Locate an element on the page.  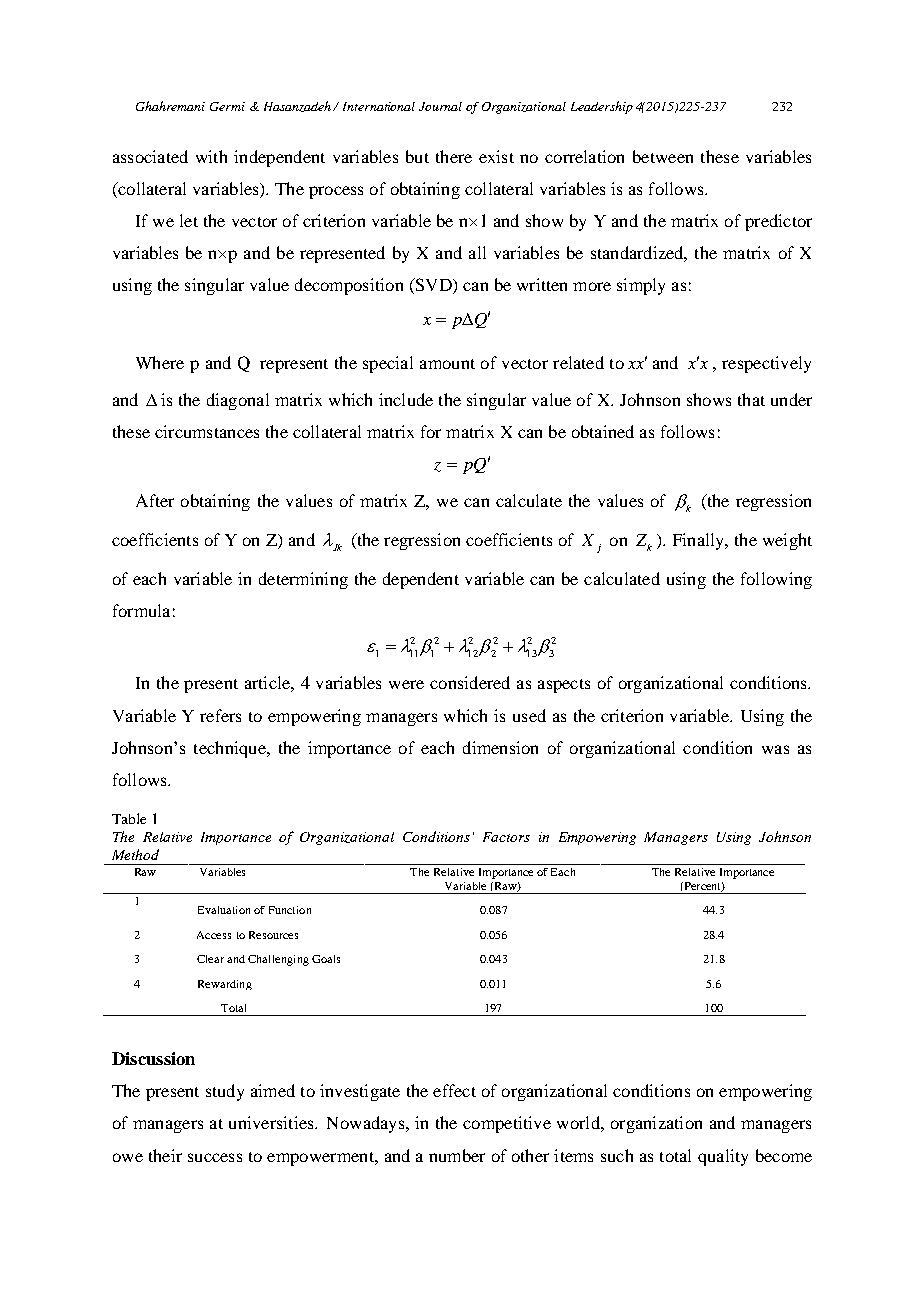
there is located at coordinates (454, 156).
